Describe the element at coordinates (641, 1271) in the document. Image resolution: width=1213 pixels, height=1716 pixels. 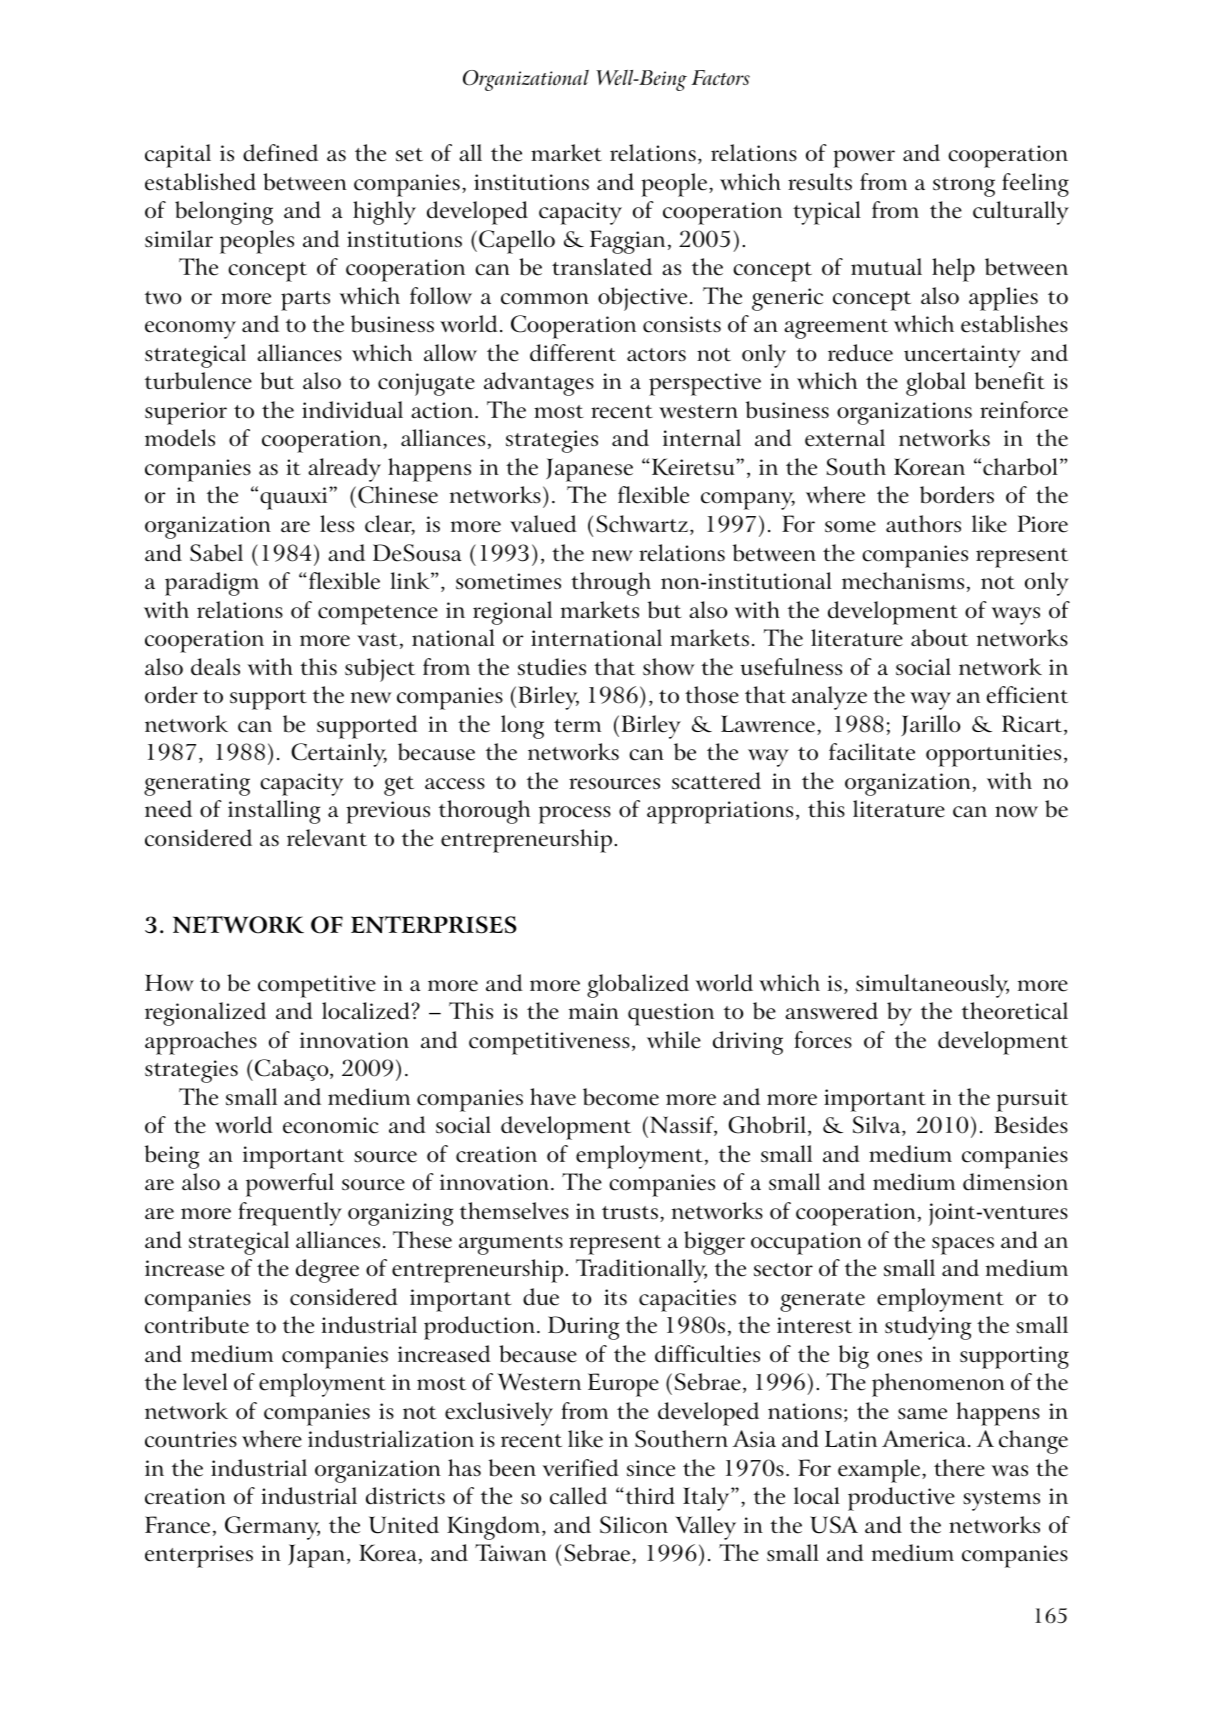
I see `Traditionally` at that location.
